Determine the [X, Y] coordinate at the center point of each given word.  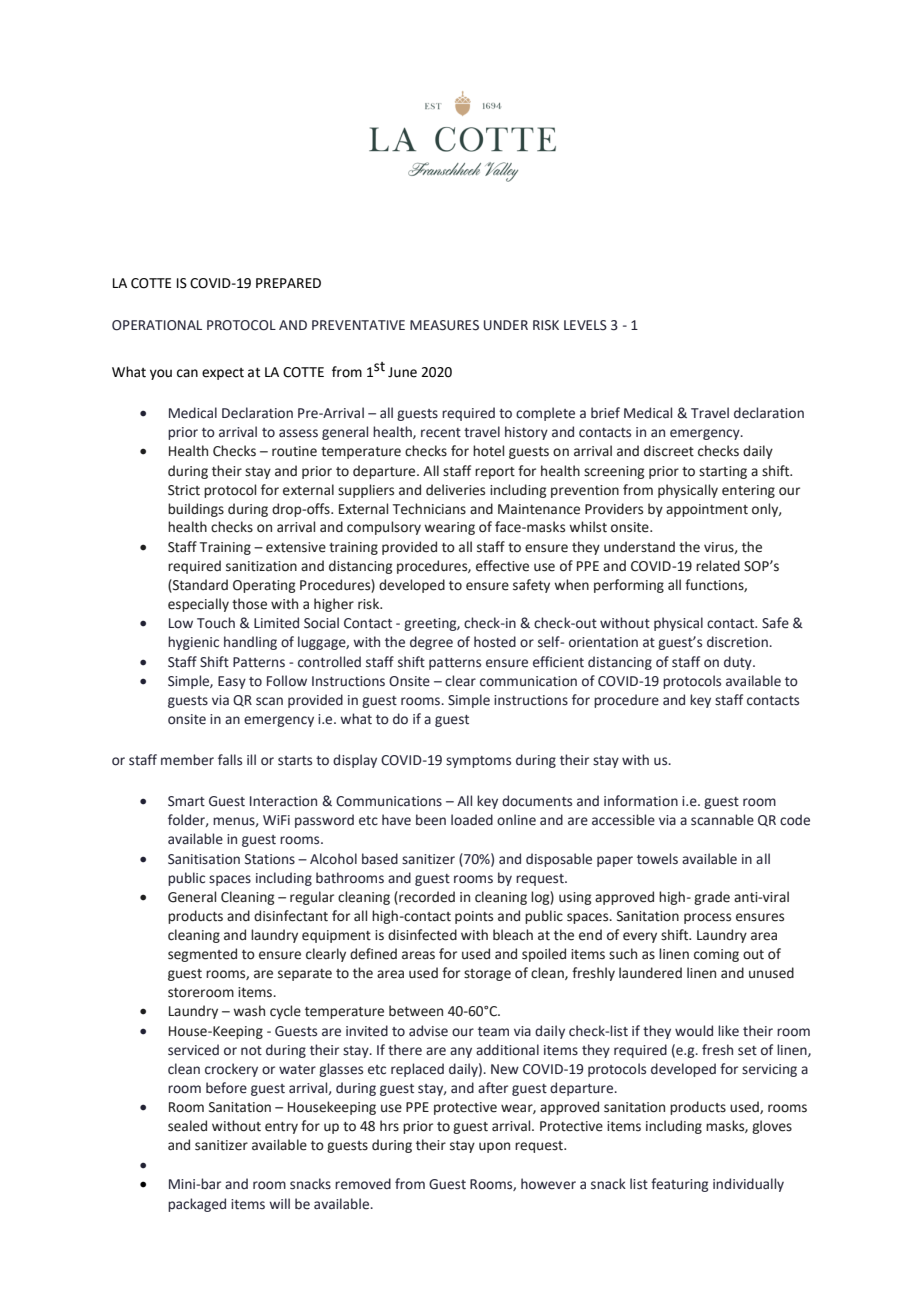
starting [723, 472]
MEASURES [444, 325]
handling [250, 643]
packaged [197, 1205]
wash [249, 1011]
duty [739, 663]
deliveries [455, 490]
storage [487, 975]
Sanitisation [204, 859]
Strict [184, 490]
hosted [495, 642]
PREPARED [288, 283]
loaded [472, 820]
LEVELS [585, 325]
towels [657, 859]
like [728, 1031]
